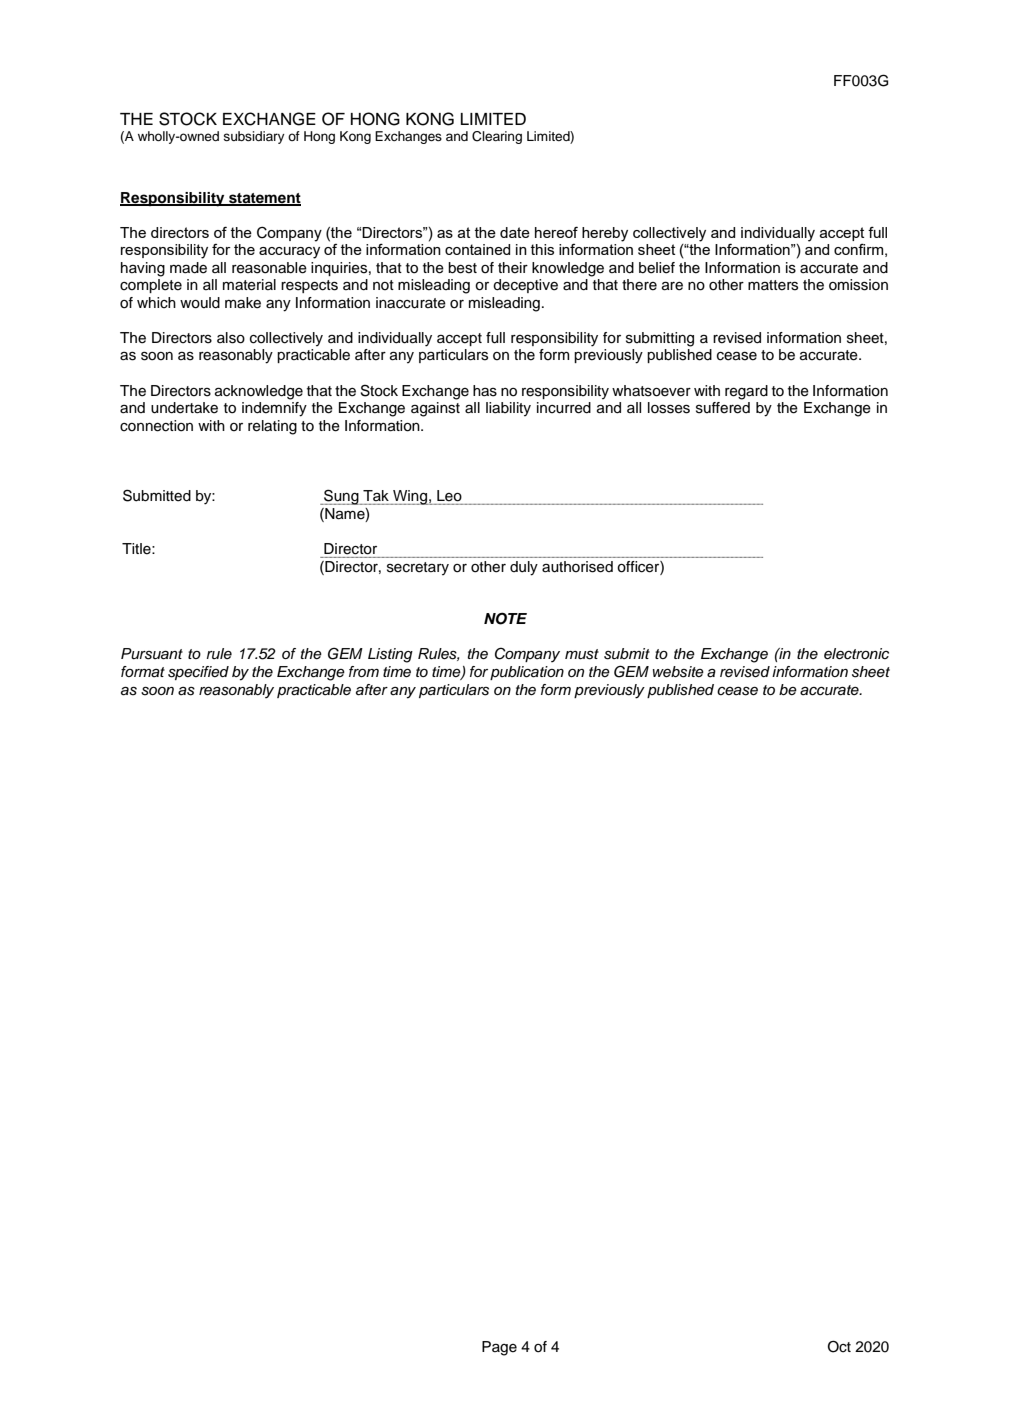 Image resolution: width=1009 pixels, height=1427 pixels. What do you see at coordinates (264, 199) in the screenshot?
I see `statement` at bounding box center [264, 199].
